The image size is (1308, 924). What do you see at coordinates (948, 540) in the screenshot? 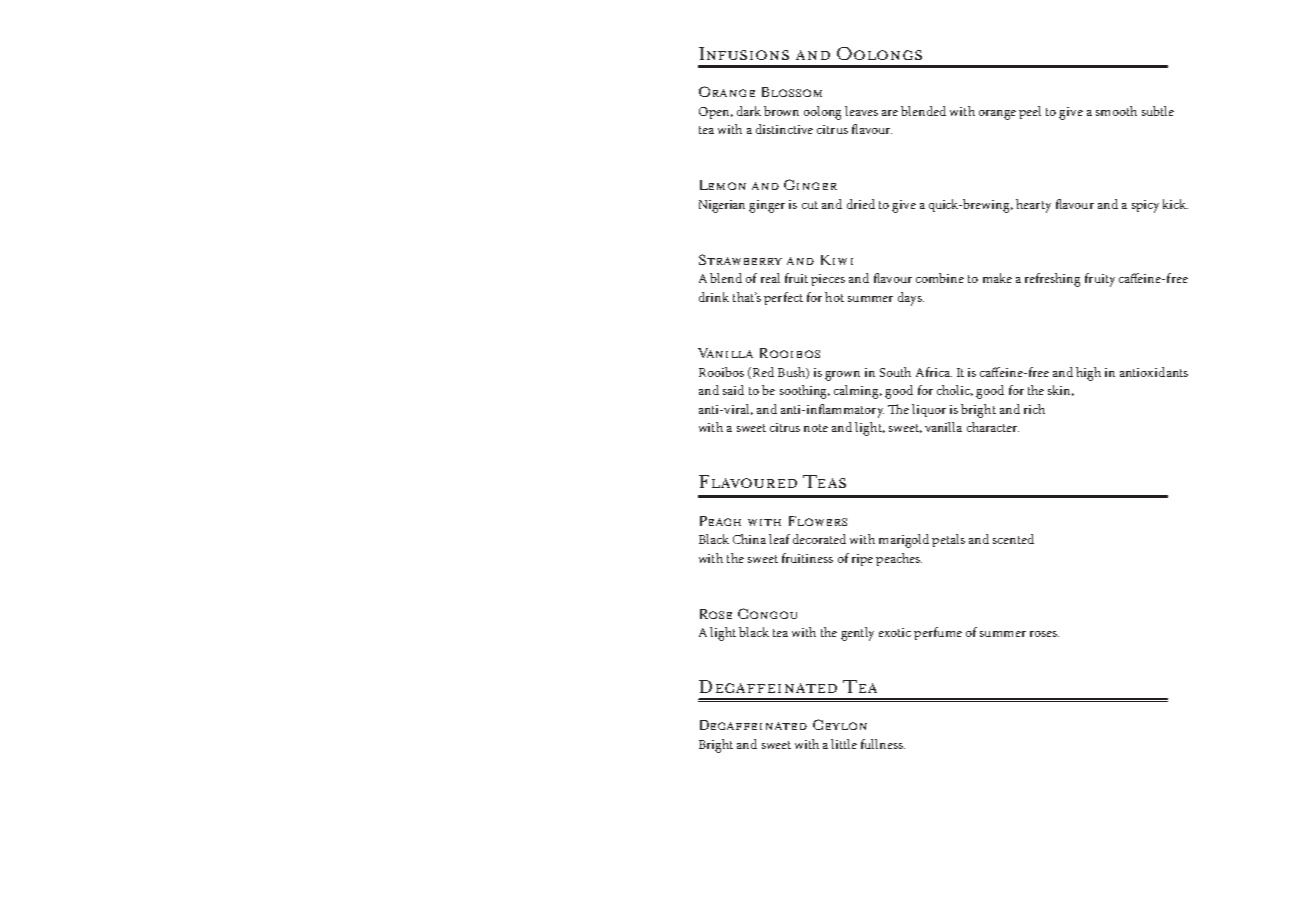
I see `petals` at bounding box center [948, 540].
